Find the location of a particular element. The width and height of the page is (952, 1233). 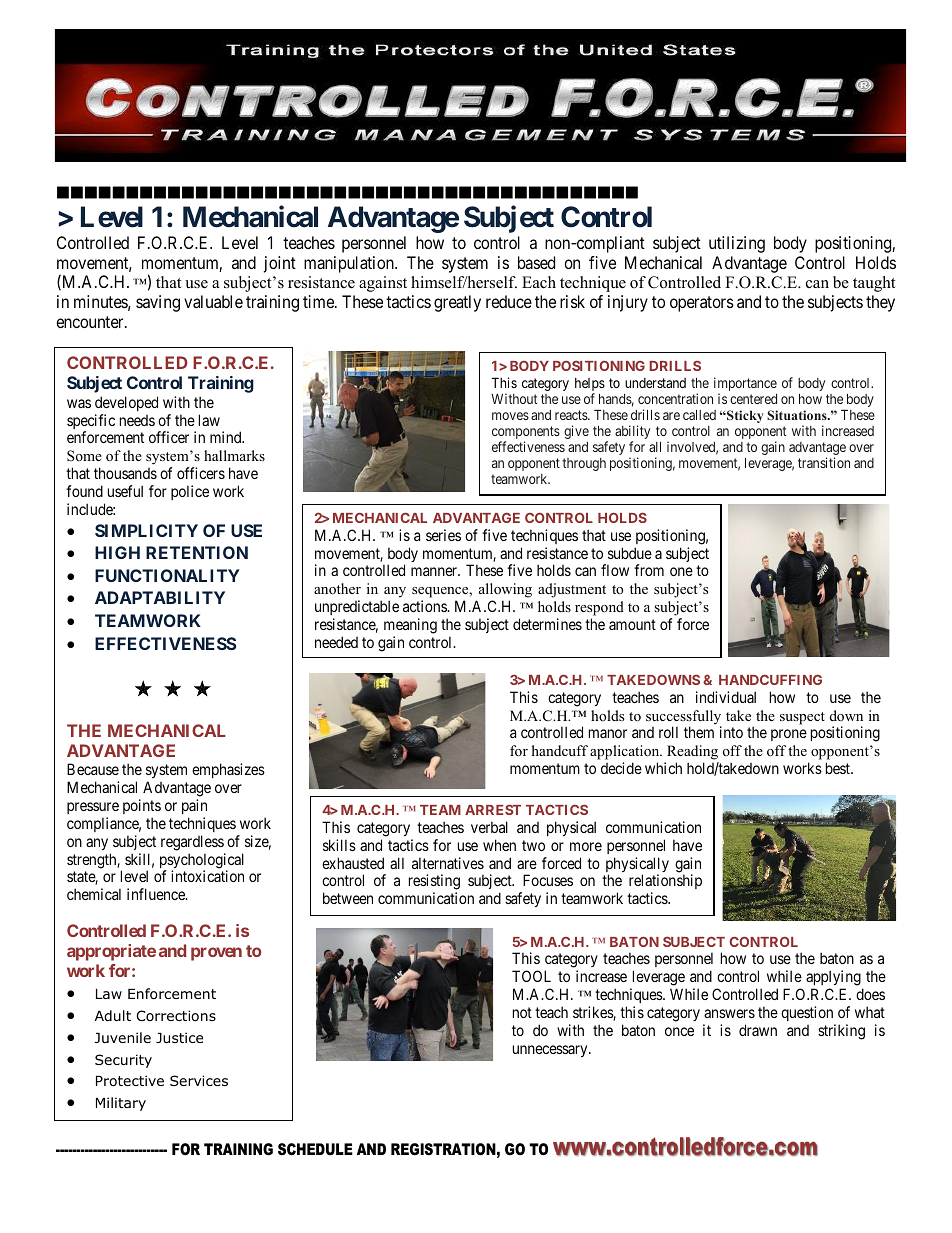

Because is located at coordinates (93, 769).
